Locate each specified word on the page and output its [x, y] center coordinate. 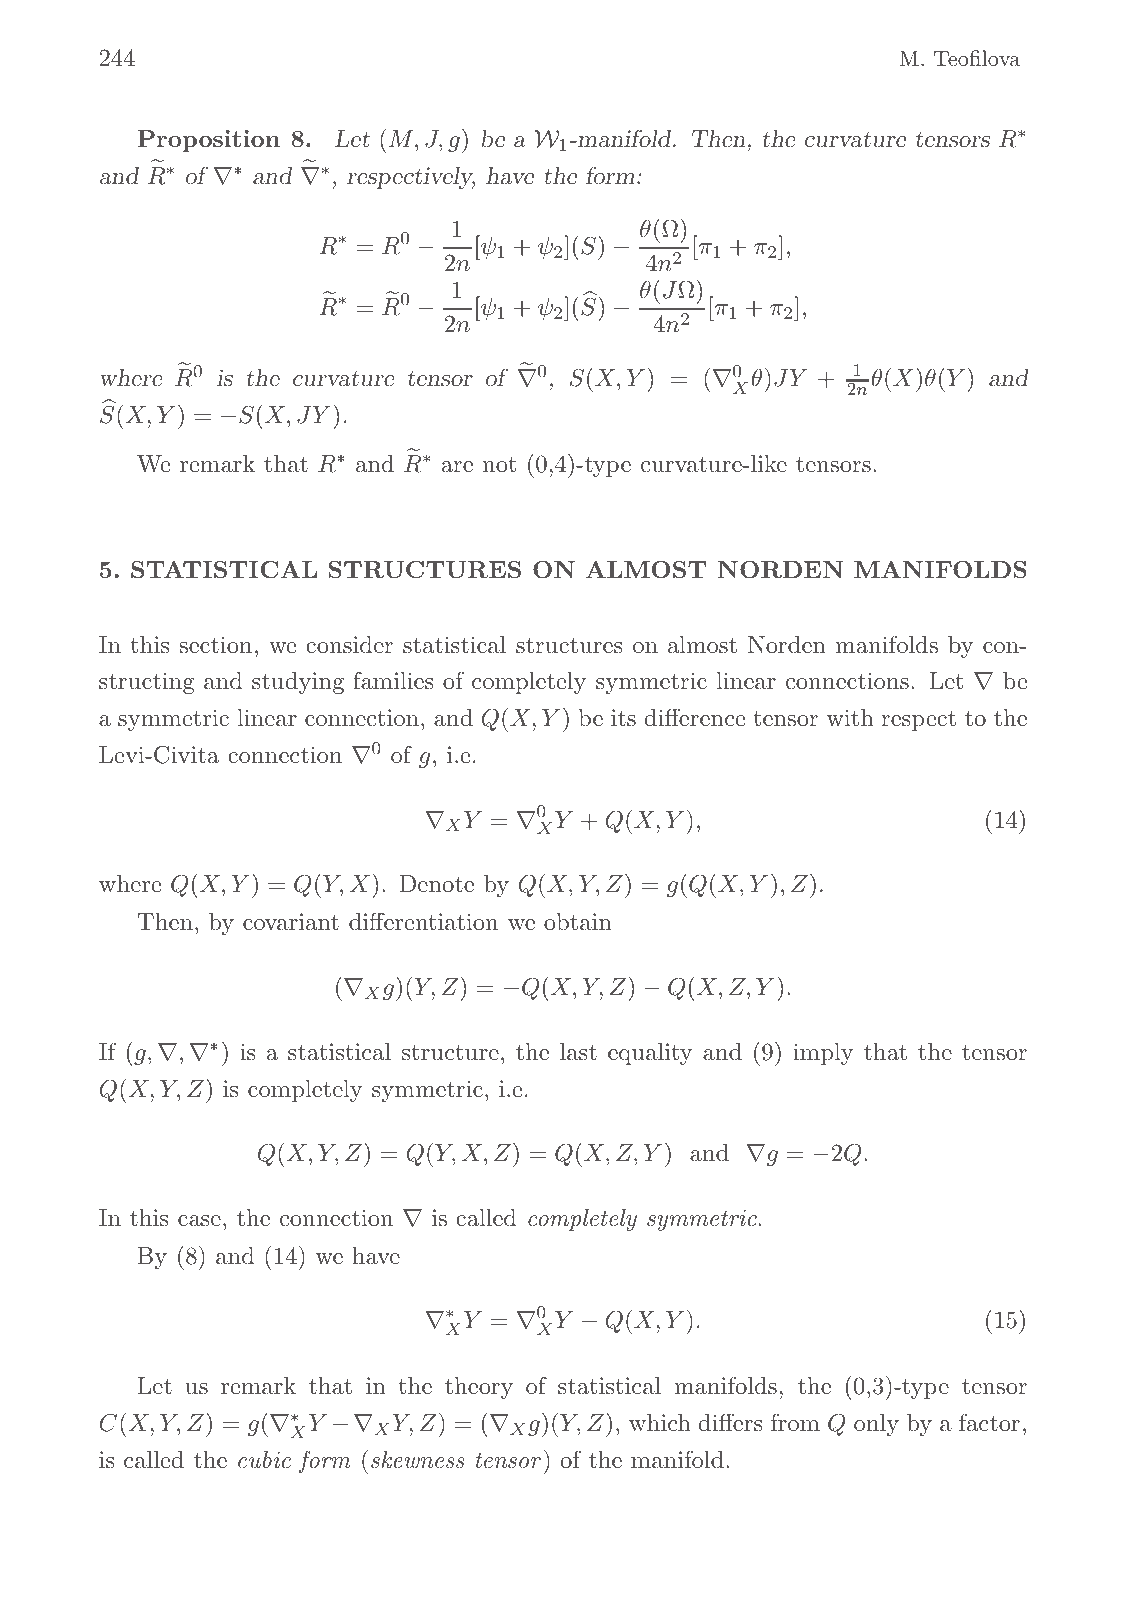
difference [694, 717]
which [660, 1423]
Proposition [208, 141]
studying [298, 683]
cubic [264, 1460]
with [850, 718]
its [623, 718]
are [457, 467]
